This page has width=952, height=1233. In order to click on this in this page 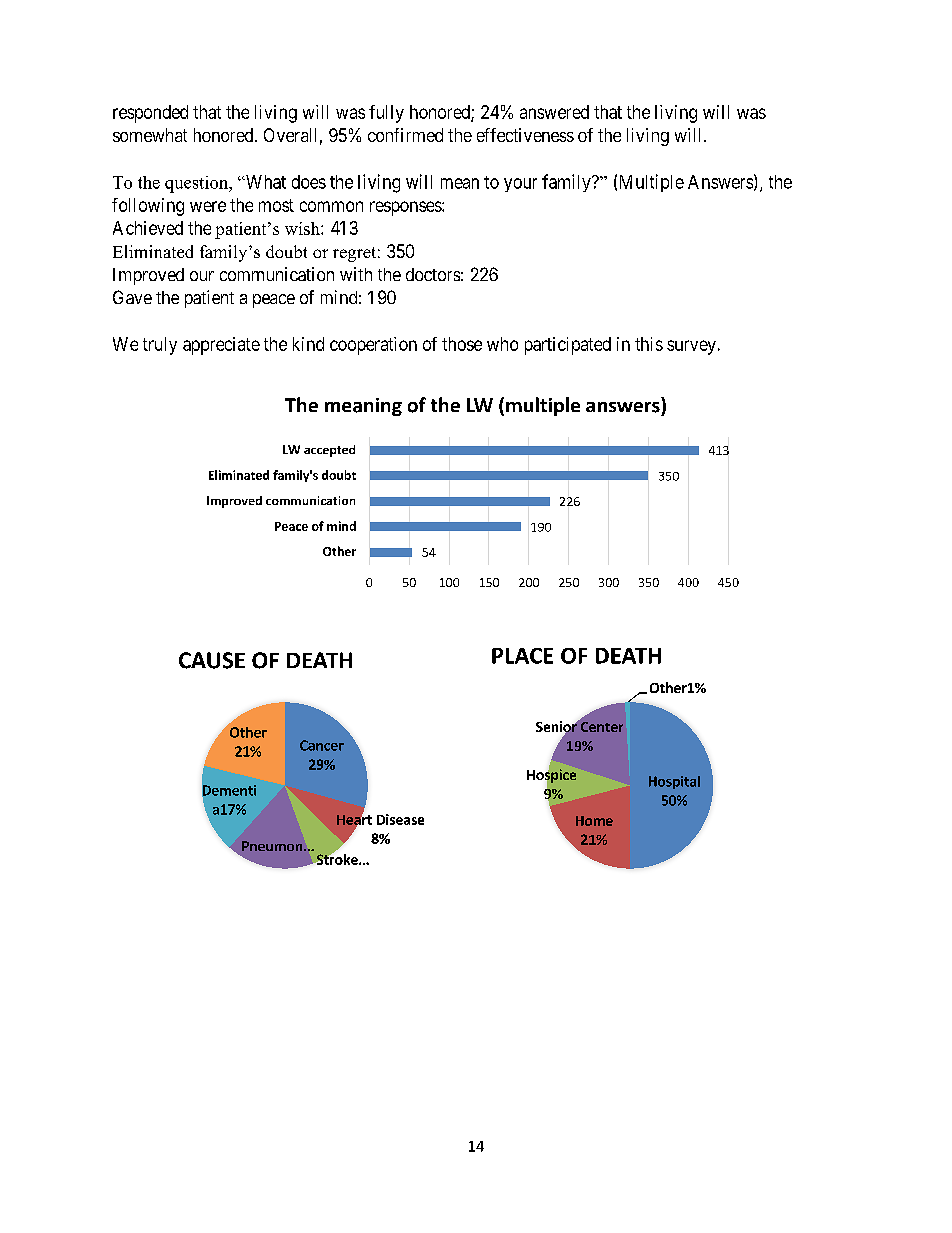, I will do `click(649, 344)`.
